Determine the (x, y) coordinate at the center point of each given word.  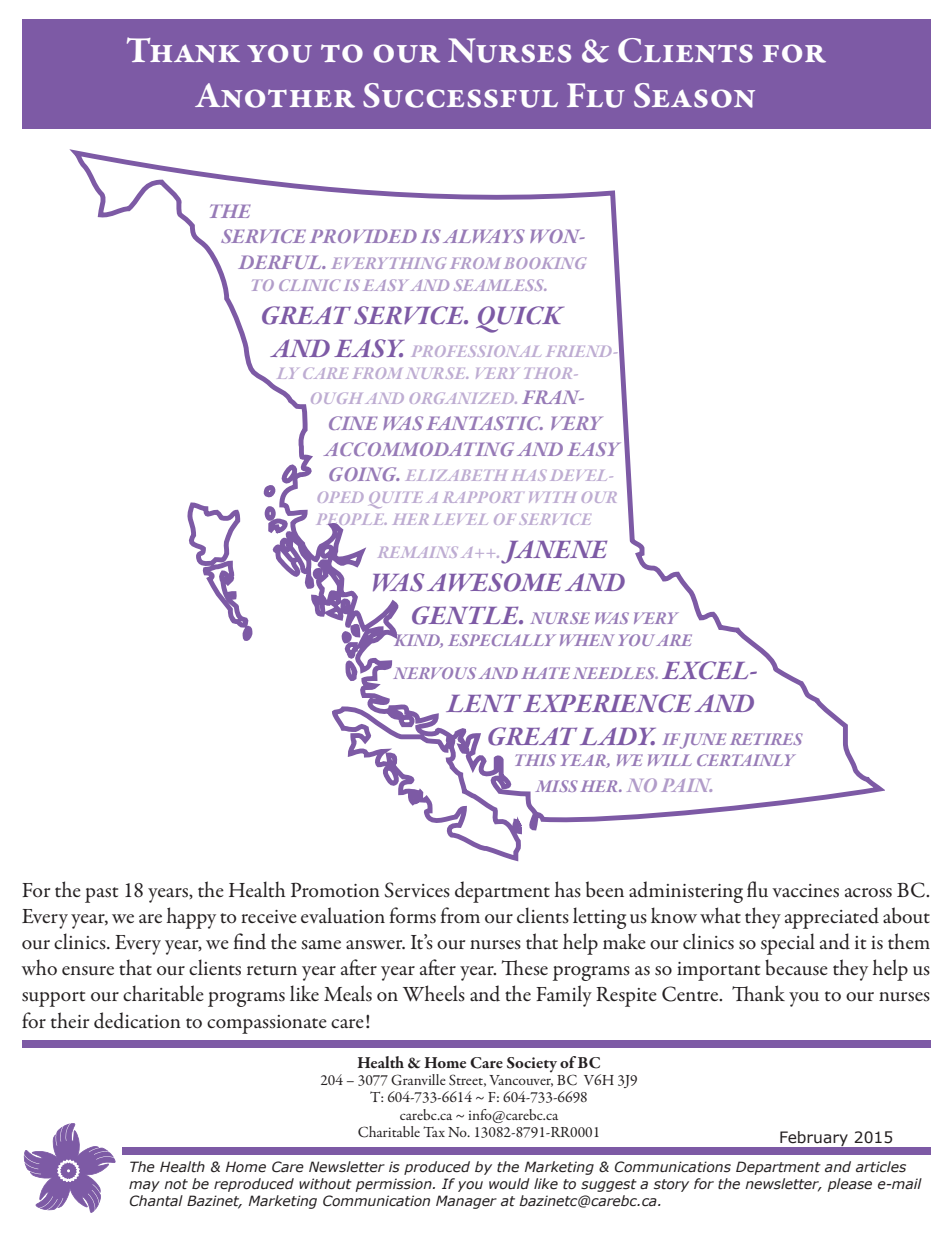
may (144, 1186)
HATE (546, 673)
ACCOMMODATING (419, 449)
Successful (460, 95)
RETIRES (766, 739)
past (101, 895)
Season (694, 95)
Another (275, 95)
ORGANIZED (463, 398)
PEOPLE (352, 521)
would (509, 1183)
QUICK (520, 319)
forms (413, 915)
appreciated (832, 918)
